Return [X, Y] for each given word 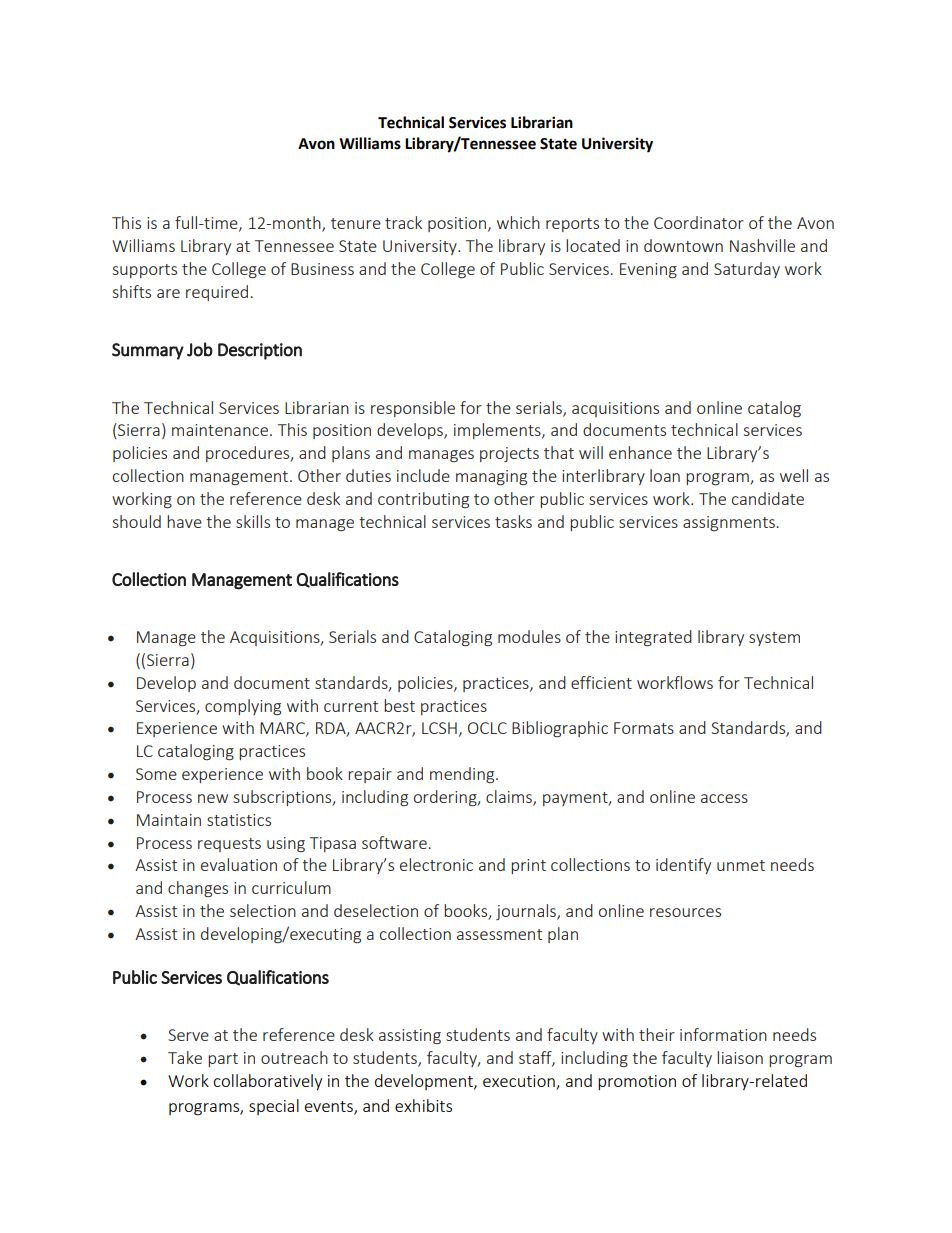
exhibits [423, 1105]
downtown [683, 245]
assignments [729, 523]
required [217, 293]
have [184, 521]
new [213, 798]
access [724, 798]
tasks [513, 521]
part [223, 1060]
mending [463, 775]
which [518, 222]
